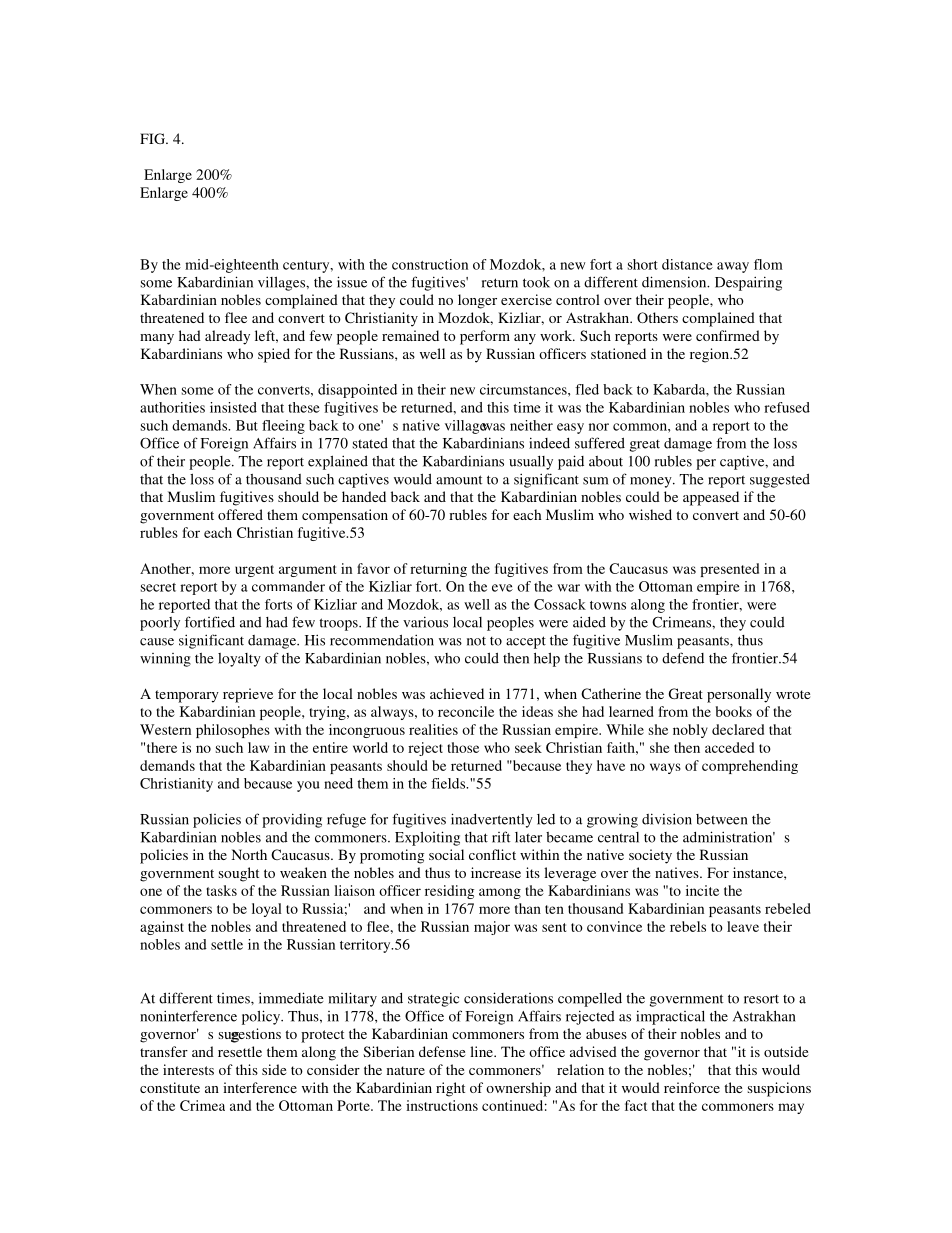 This screenshot has height=1233, width=952. I want to click on FIG, so click(153, 138).
